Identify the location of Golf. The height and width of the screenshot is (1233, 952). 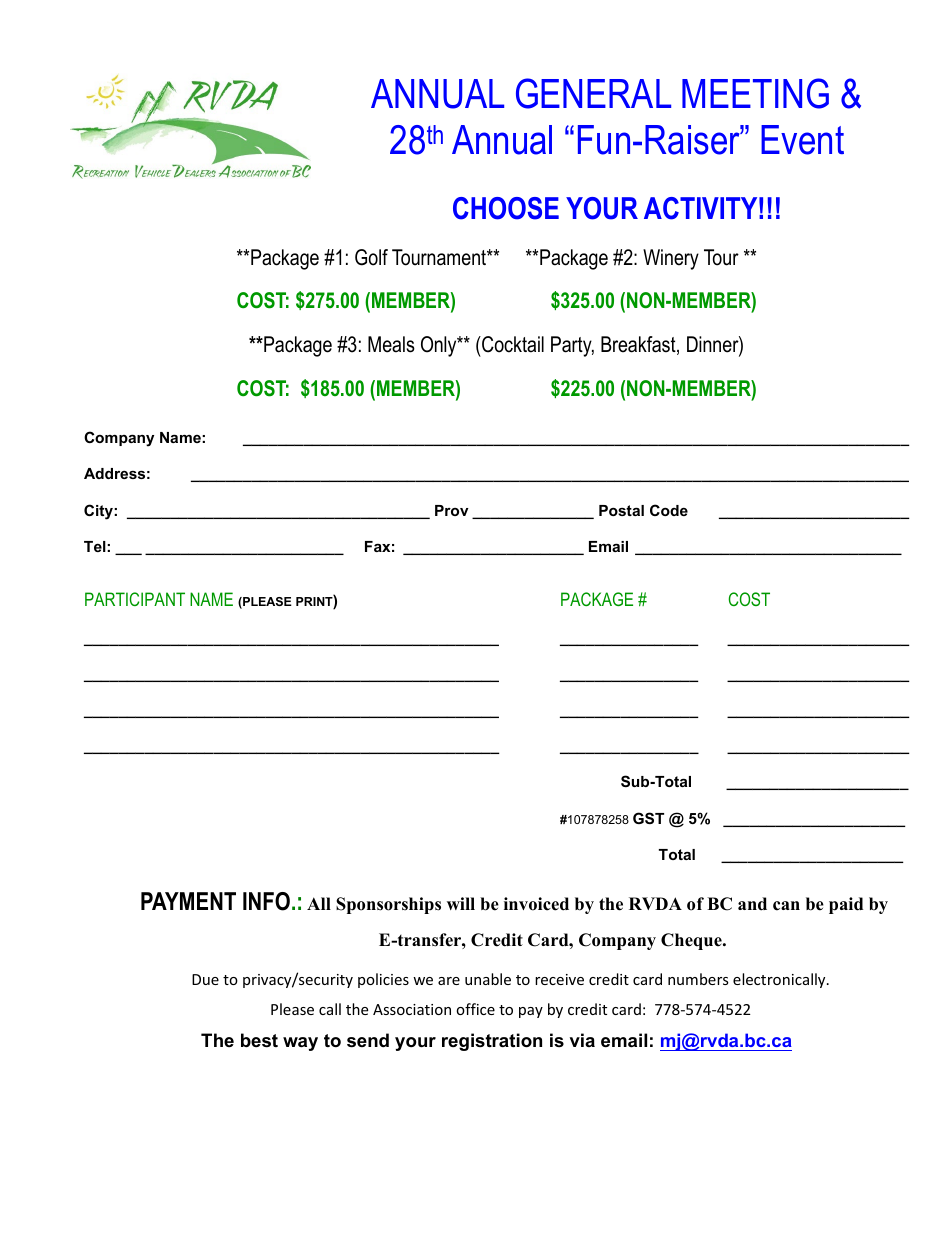
(371, 257).
